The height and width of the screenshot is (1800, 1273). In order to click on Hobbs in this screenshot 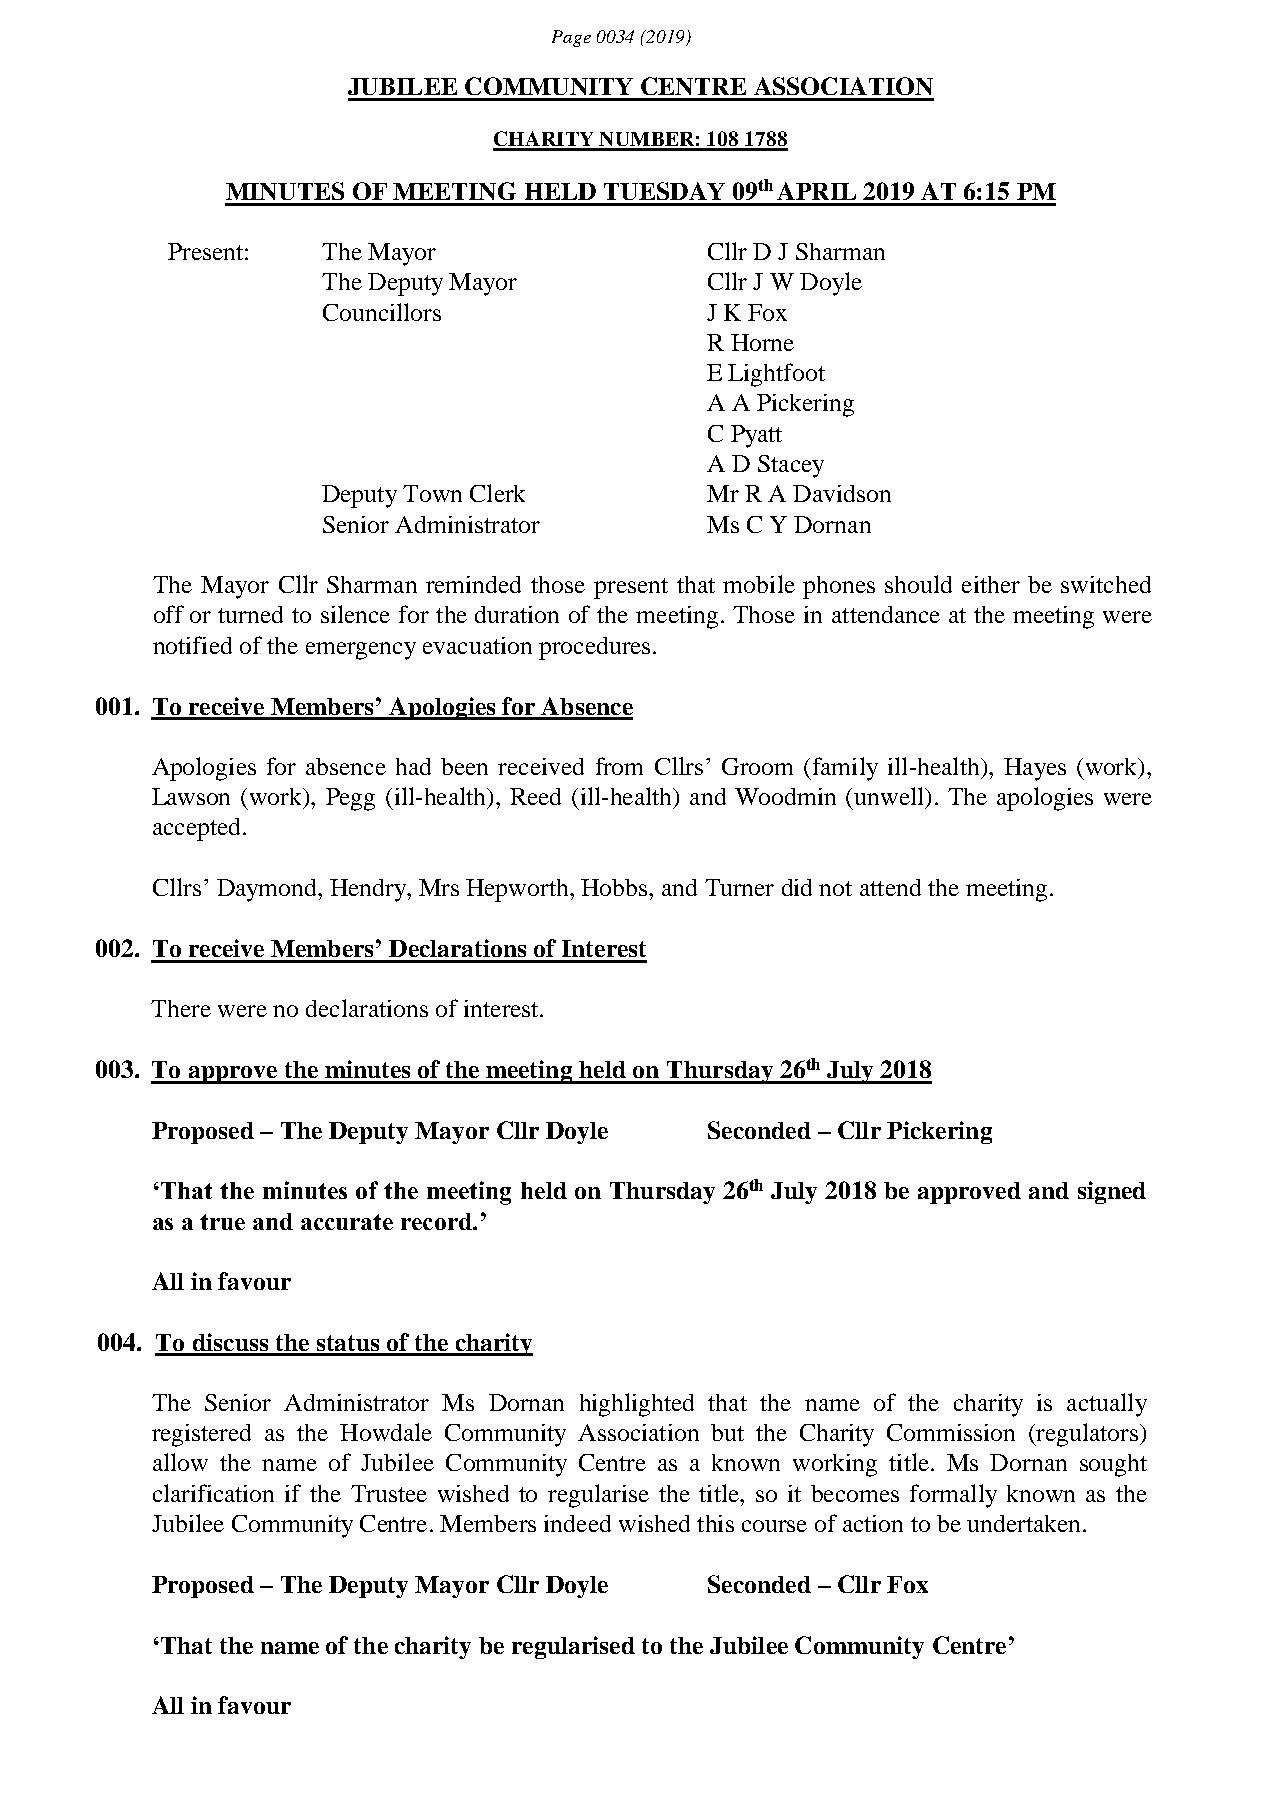, I will do `click(615, 887)`.
